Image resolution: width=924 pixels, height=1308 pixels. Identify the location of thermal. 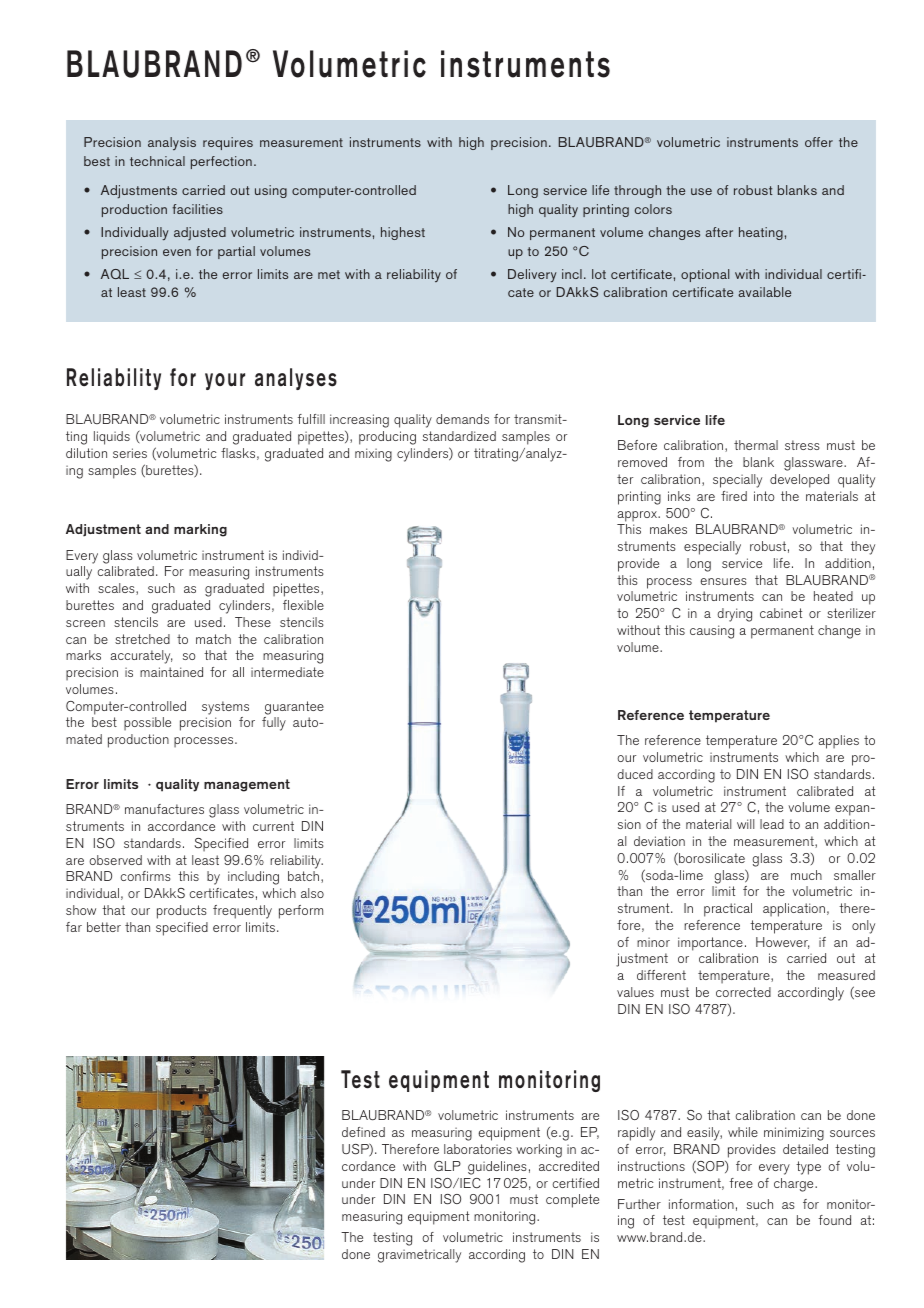
(756, 445).
